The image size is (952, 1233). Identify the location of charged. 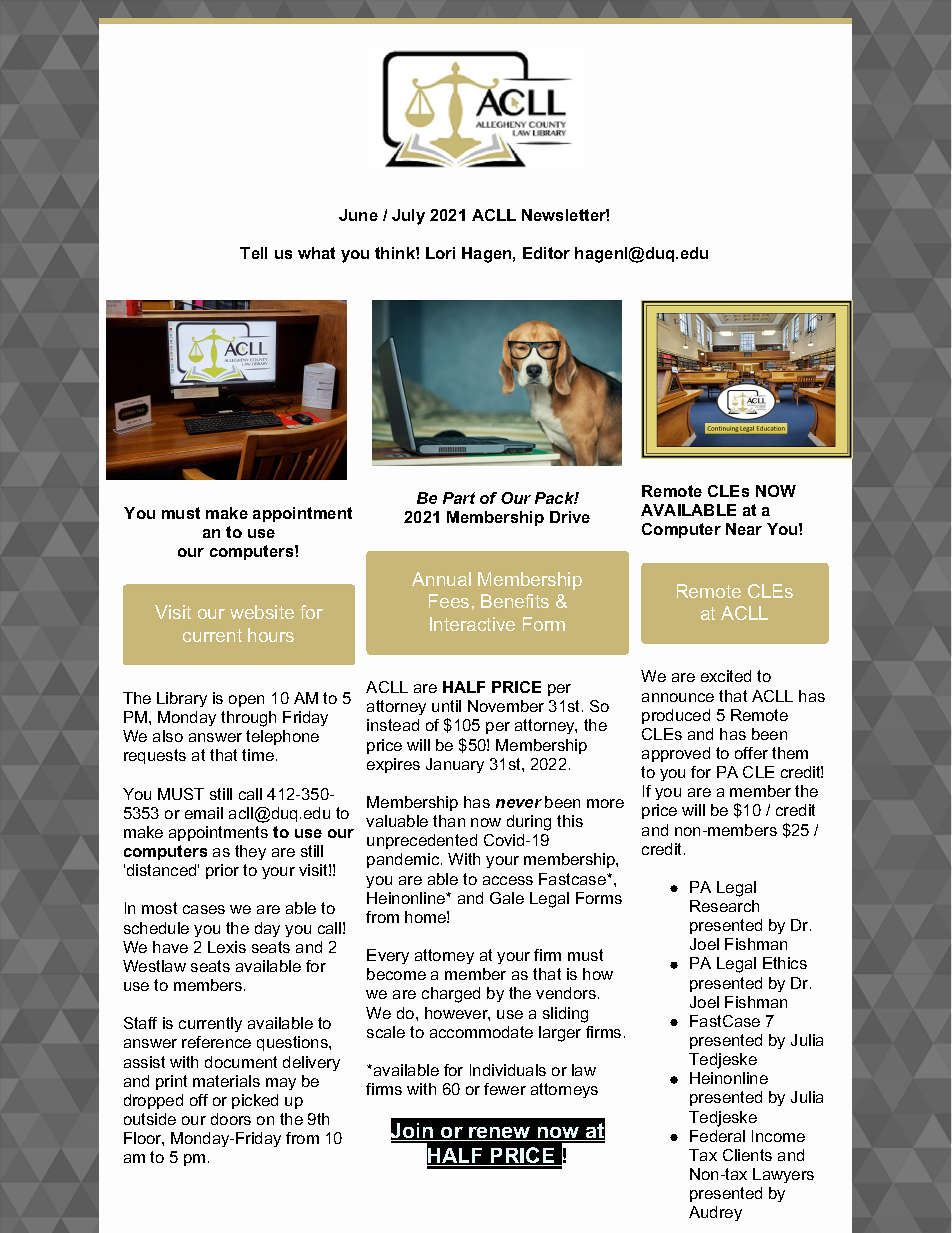
(451, 995).
